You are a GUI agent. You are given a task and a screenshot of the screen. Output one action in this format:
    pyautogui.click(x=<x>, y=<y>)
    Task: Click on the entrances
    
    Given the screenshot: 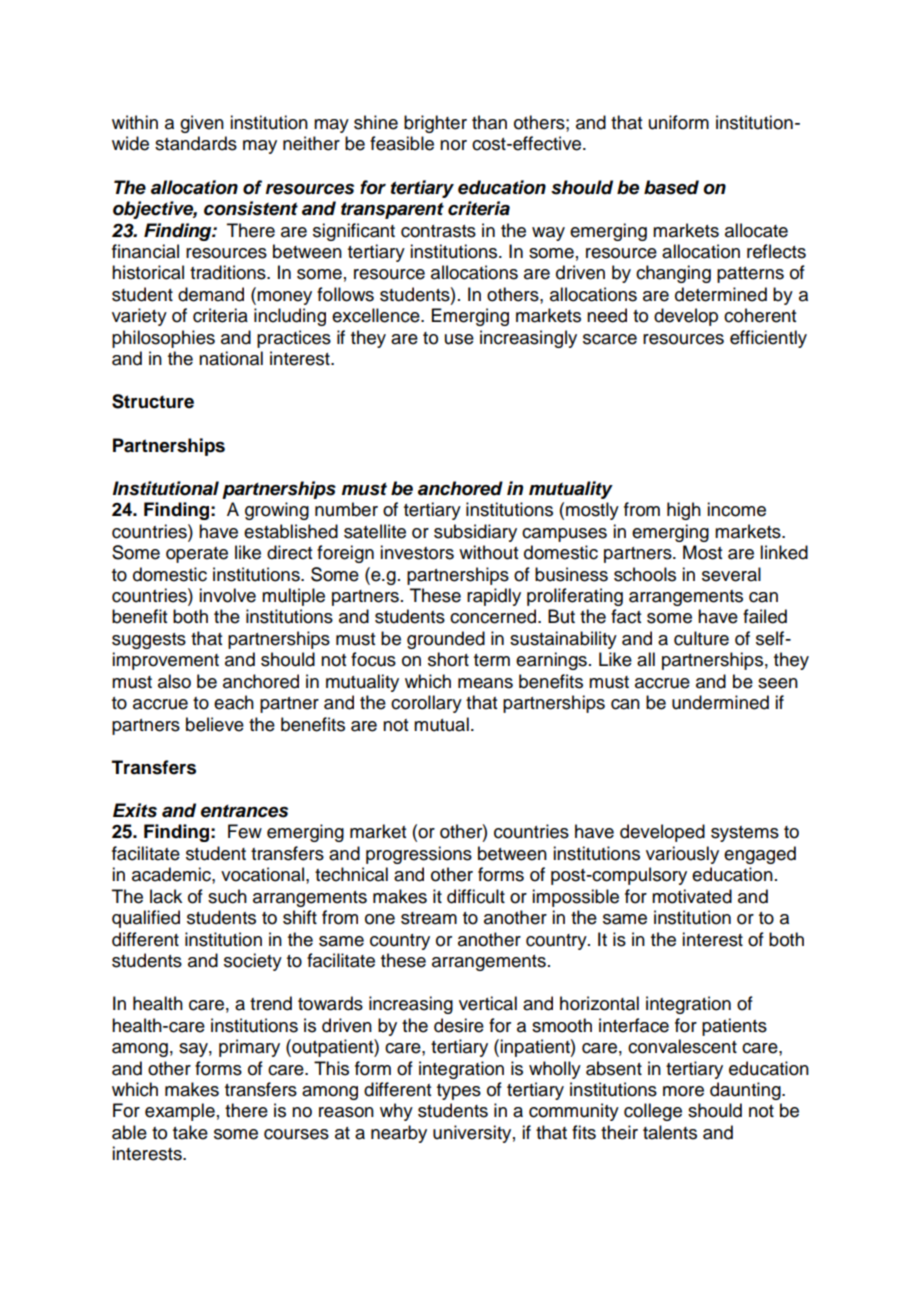 What is the action you would take?
    pyautogui.click(x=244, y=811)
